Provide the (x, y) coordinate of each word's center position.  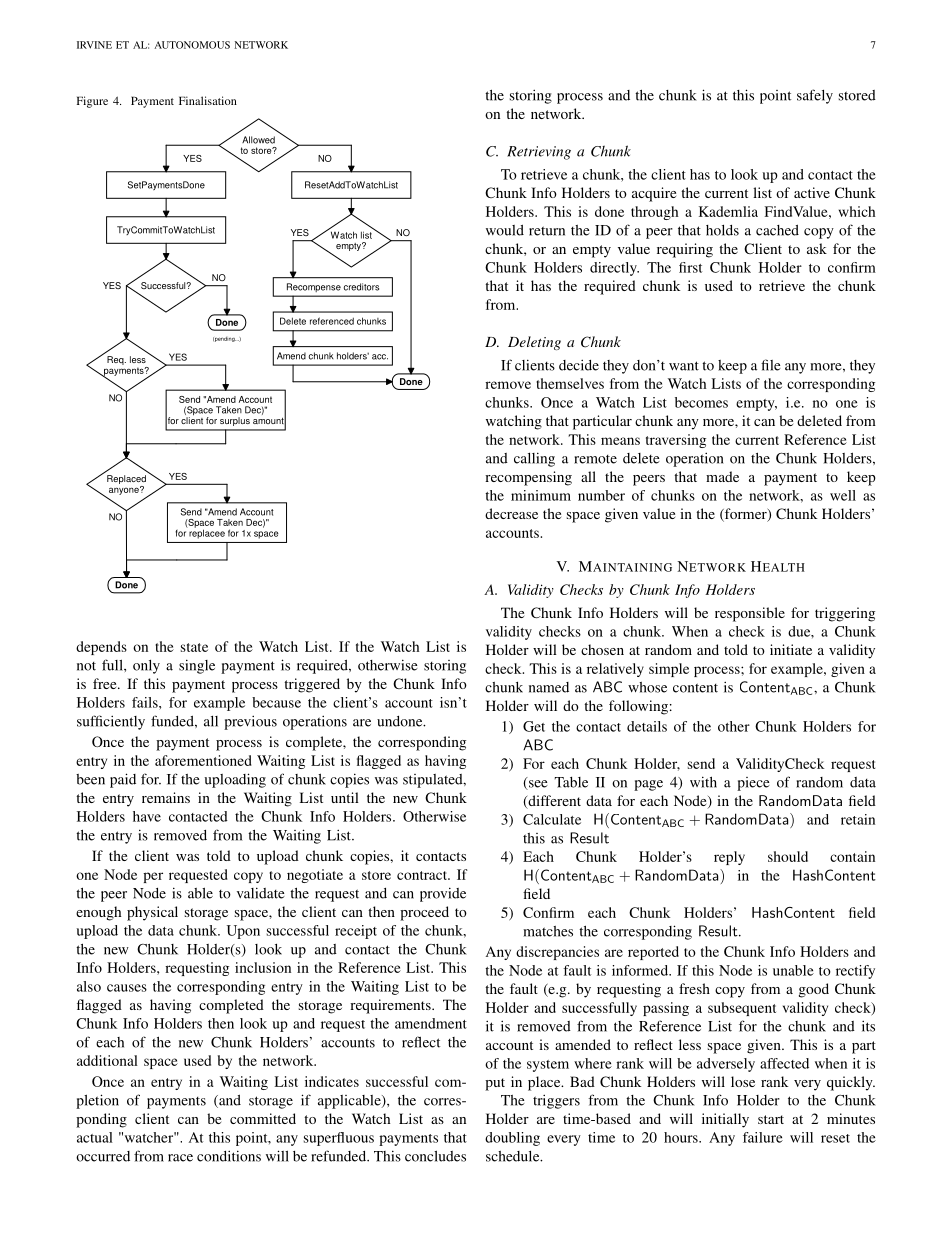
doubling (512, 1139)
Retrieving (539, 153)
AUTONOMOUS (192, 45)
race (180, 1158)
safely (815, 96)
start (771, 1119)
